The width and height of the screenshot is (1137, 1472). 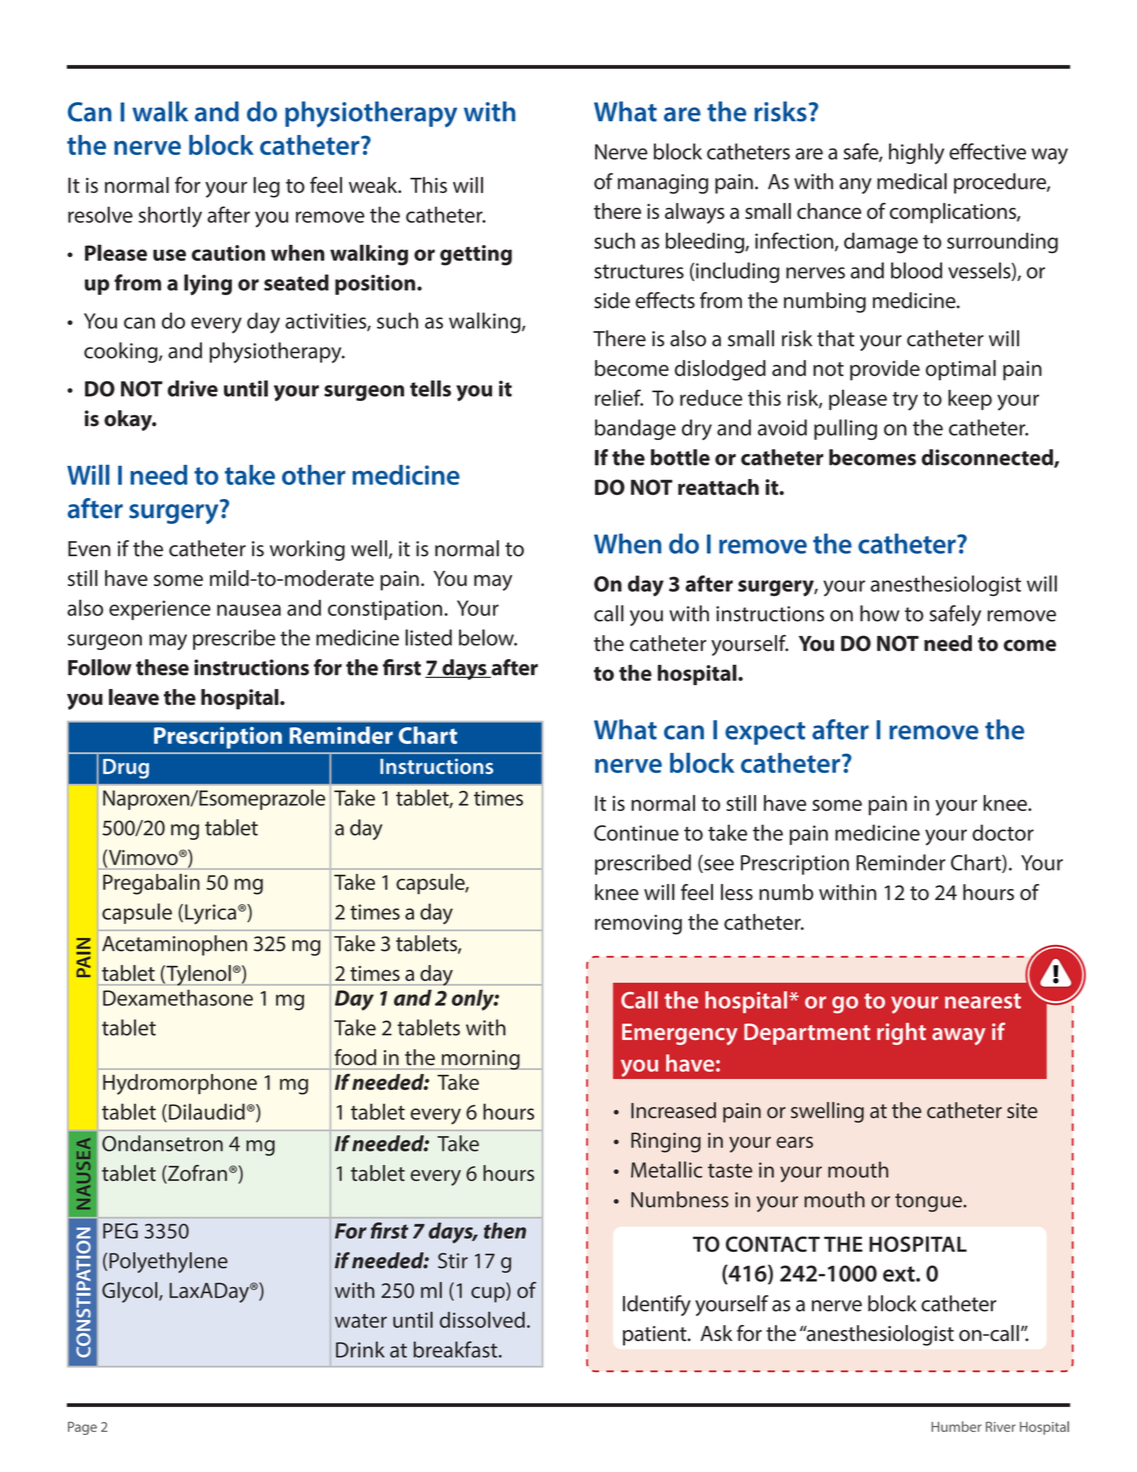 I want to click on relief, so click(x=619, y=397).
